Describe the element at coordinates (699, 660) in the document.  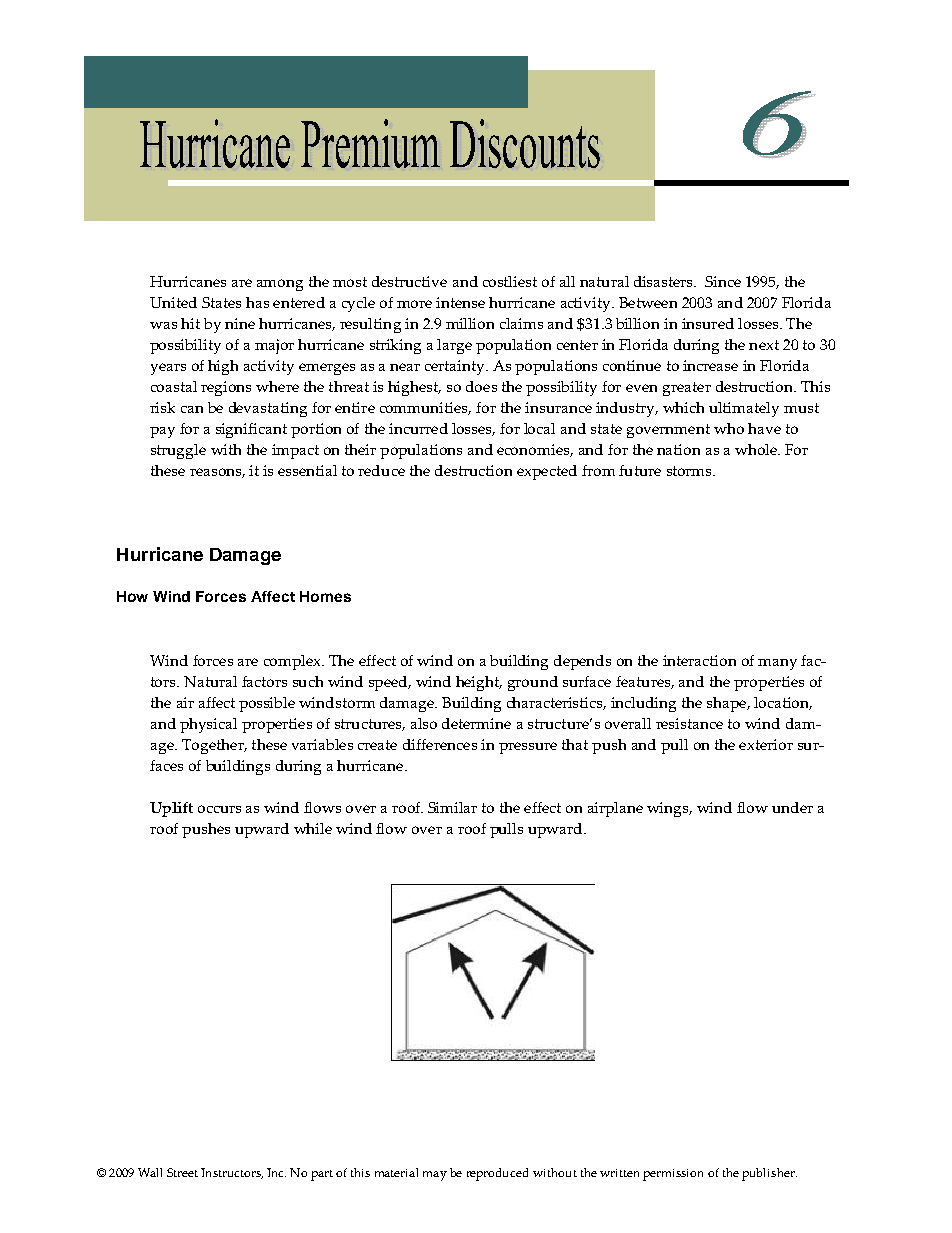
I see `interaction` at that location.
